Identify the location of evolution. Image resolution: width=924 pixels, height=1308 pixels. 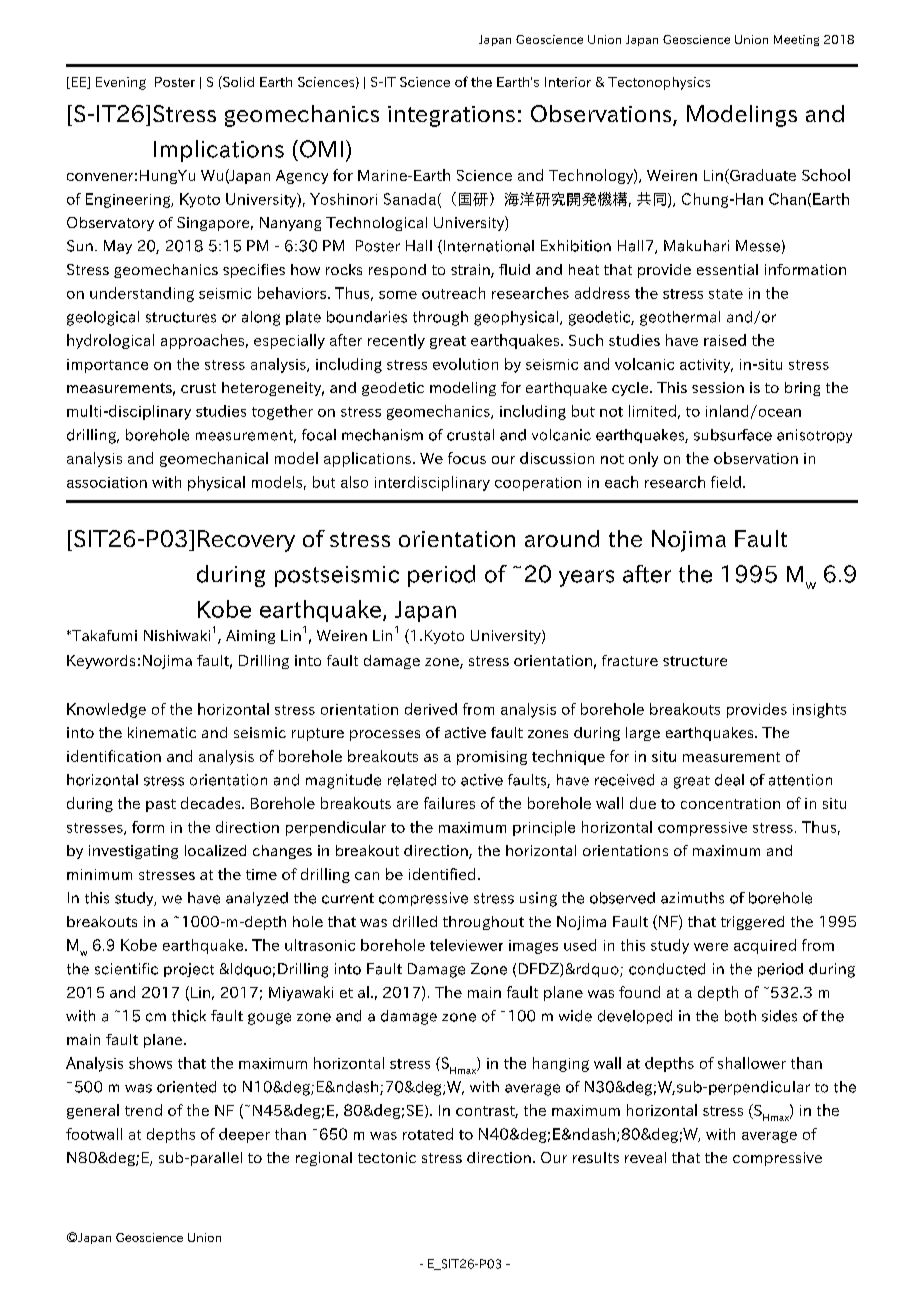
(465, 364).
